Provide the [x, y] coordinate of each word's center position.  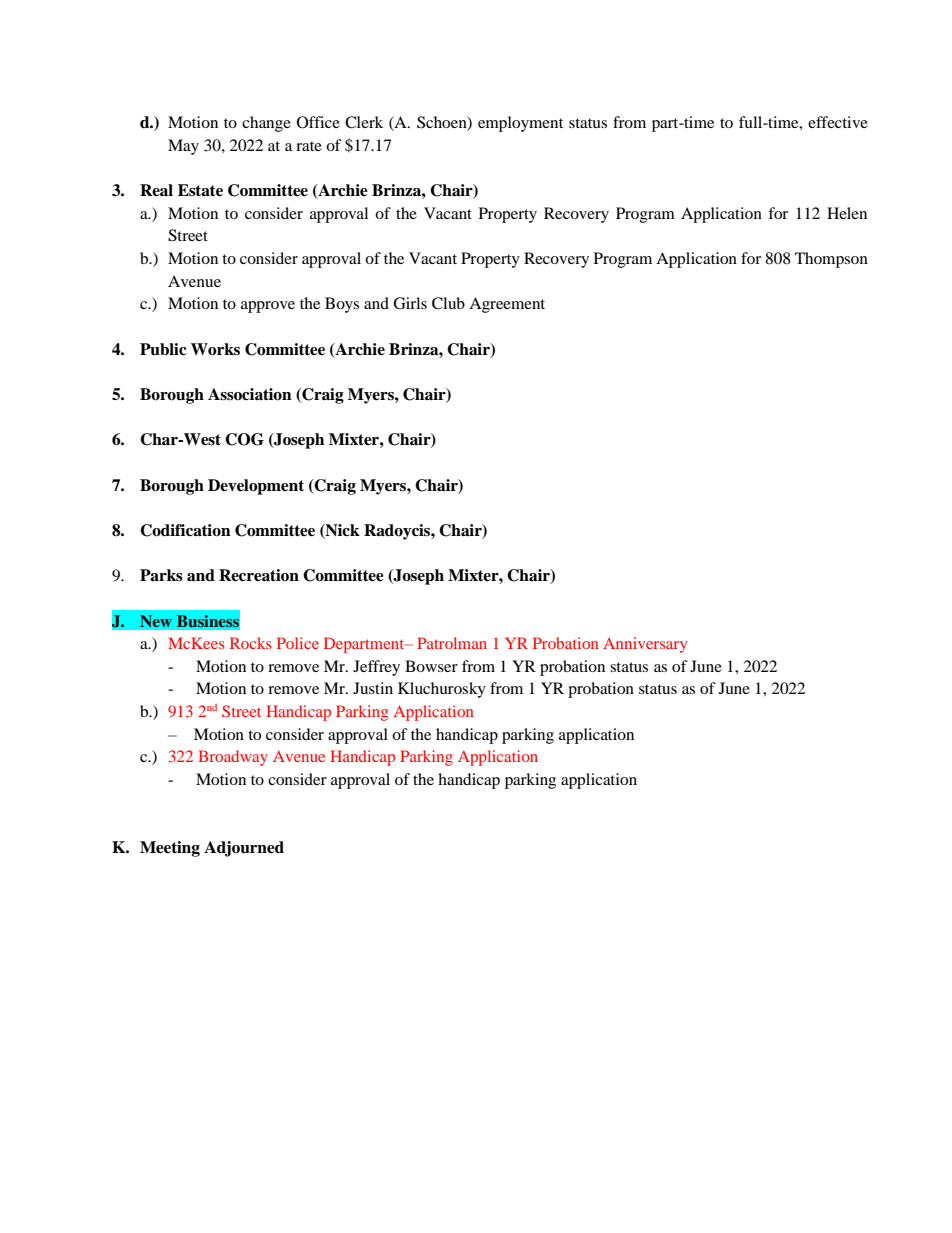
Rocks [251, 643]
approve [268, 307]
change [266, 124]
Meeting [170, 849]
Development [256, 487]
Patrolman [452, 643]
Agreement [507, 305]
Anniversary [645, 645]
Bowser [431, 666]
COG [244, 439]
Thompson [831, 260]
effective [838, 122]
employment [520, 124]
